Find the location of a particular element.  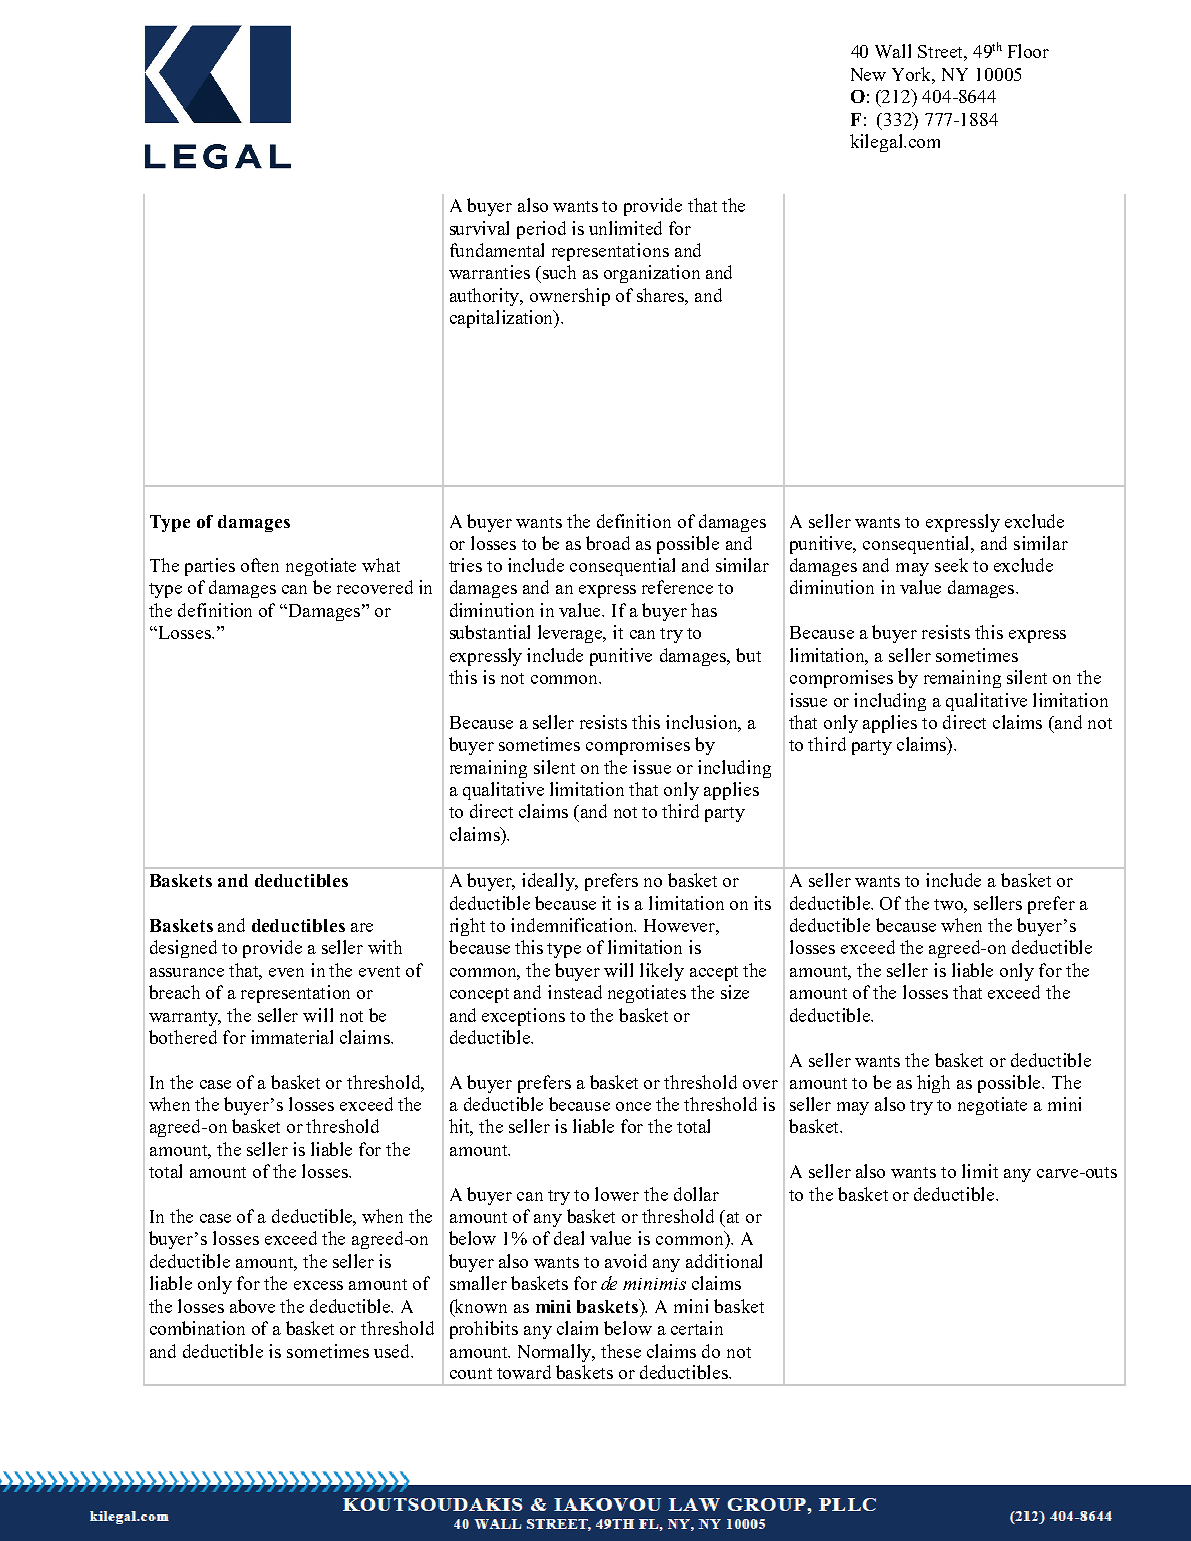

these is located at coordinates (621, 1351).
